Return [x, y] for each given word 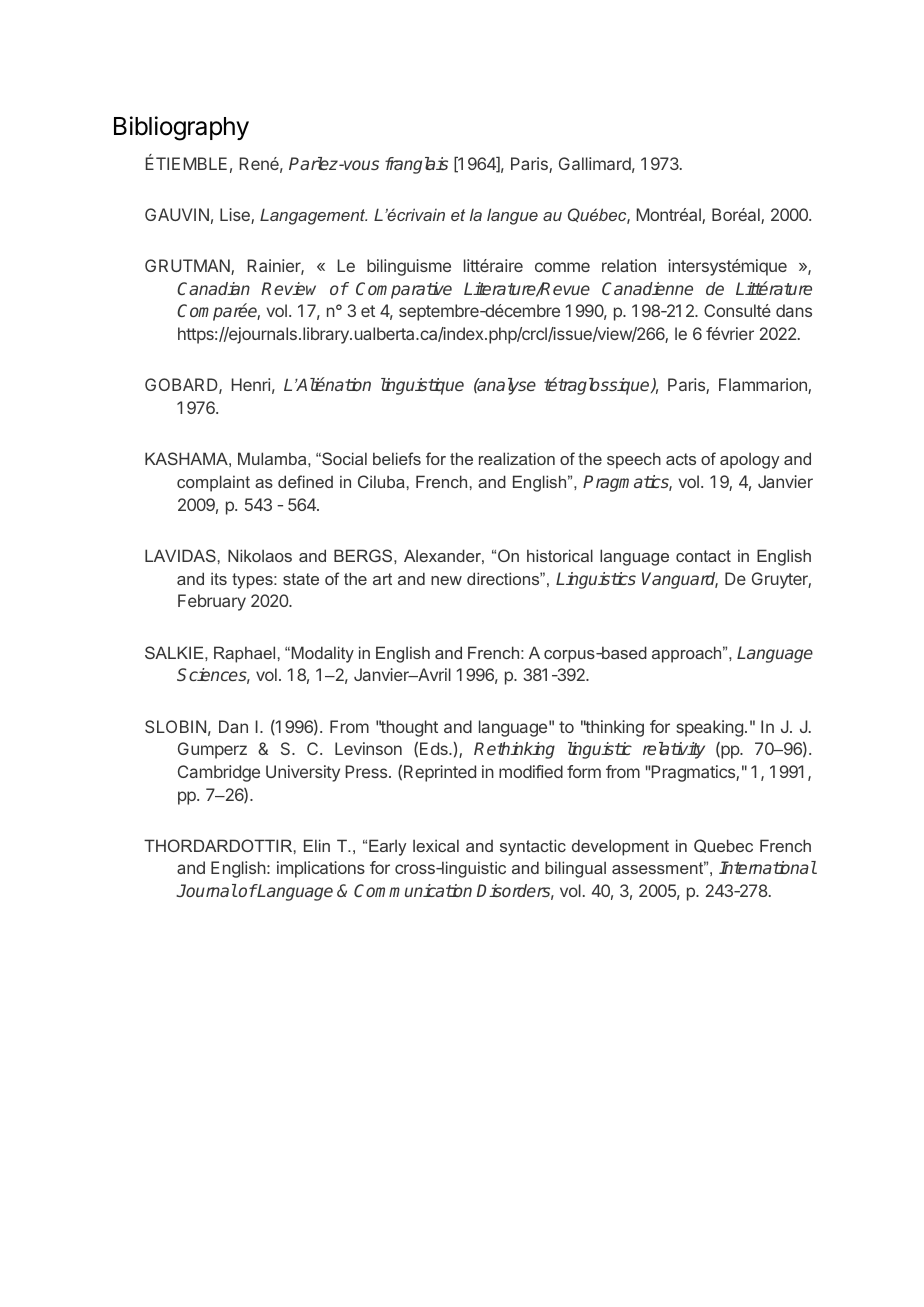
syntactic [533, 847]
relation [629, 265]
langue [512, 216]
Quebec [723, 846]
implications [321, 869]
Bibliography [181, 128]
